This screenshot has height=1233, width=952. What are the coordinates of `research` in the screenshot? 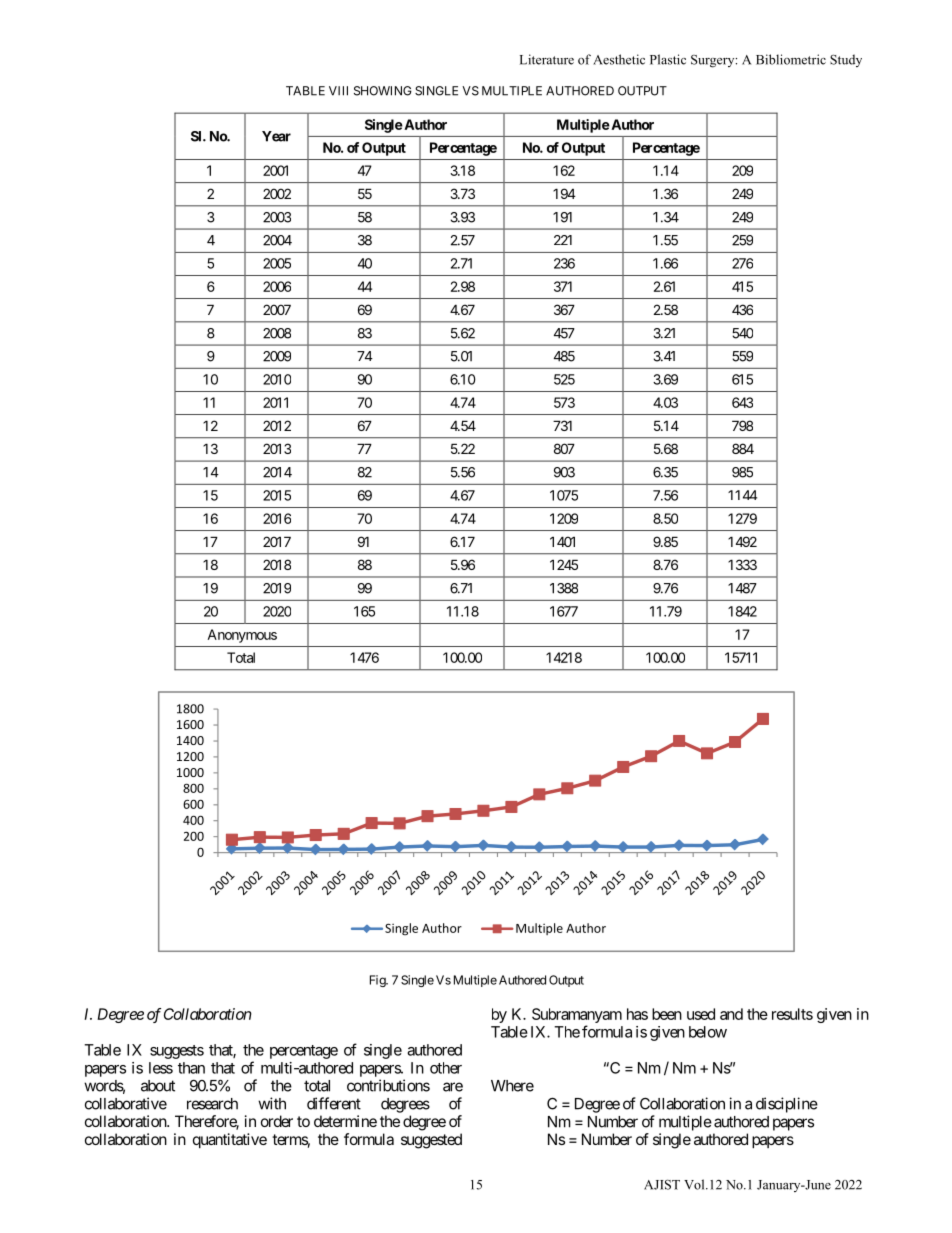 It's located at (212, 1104).
